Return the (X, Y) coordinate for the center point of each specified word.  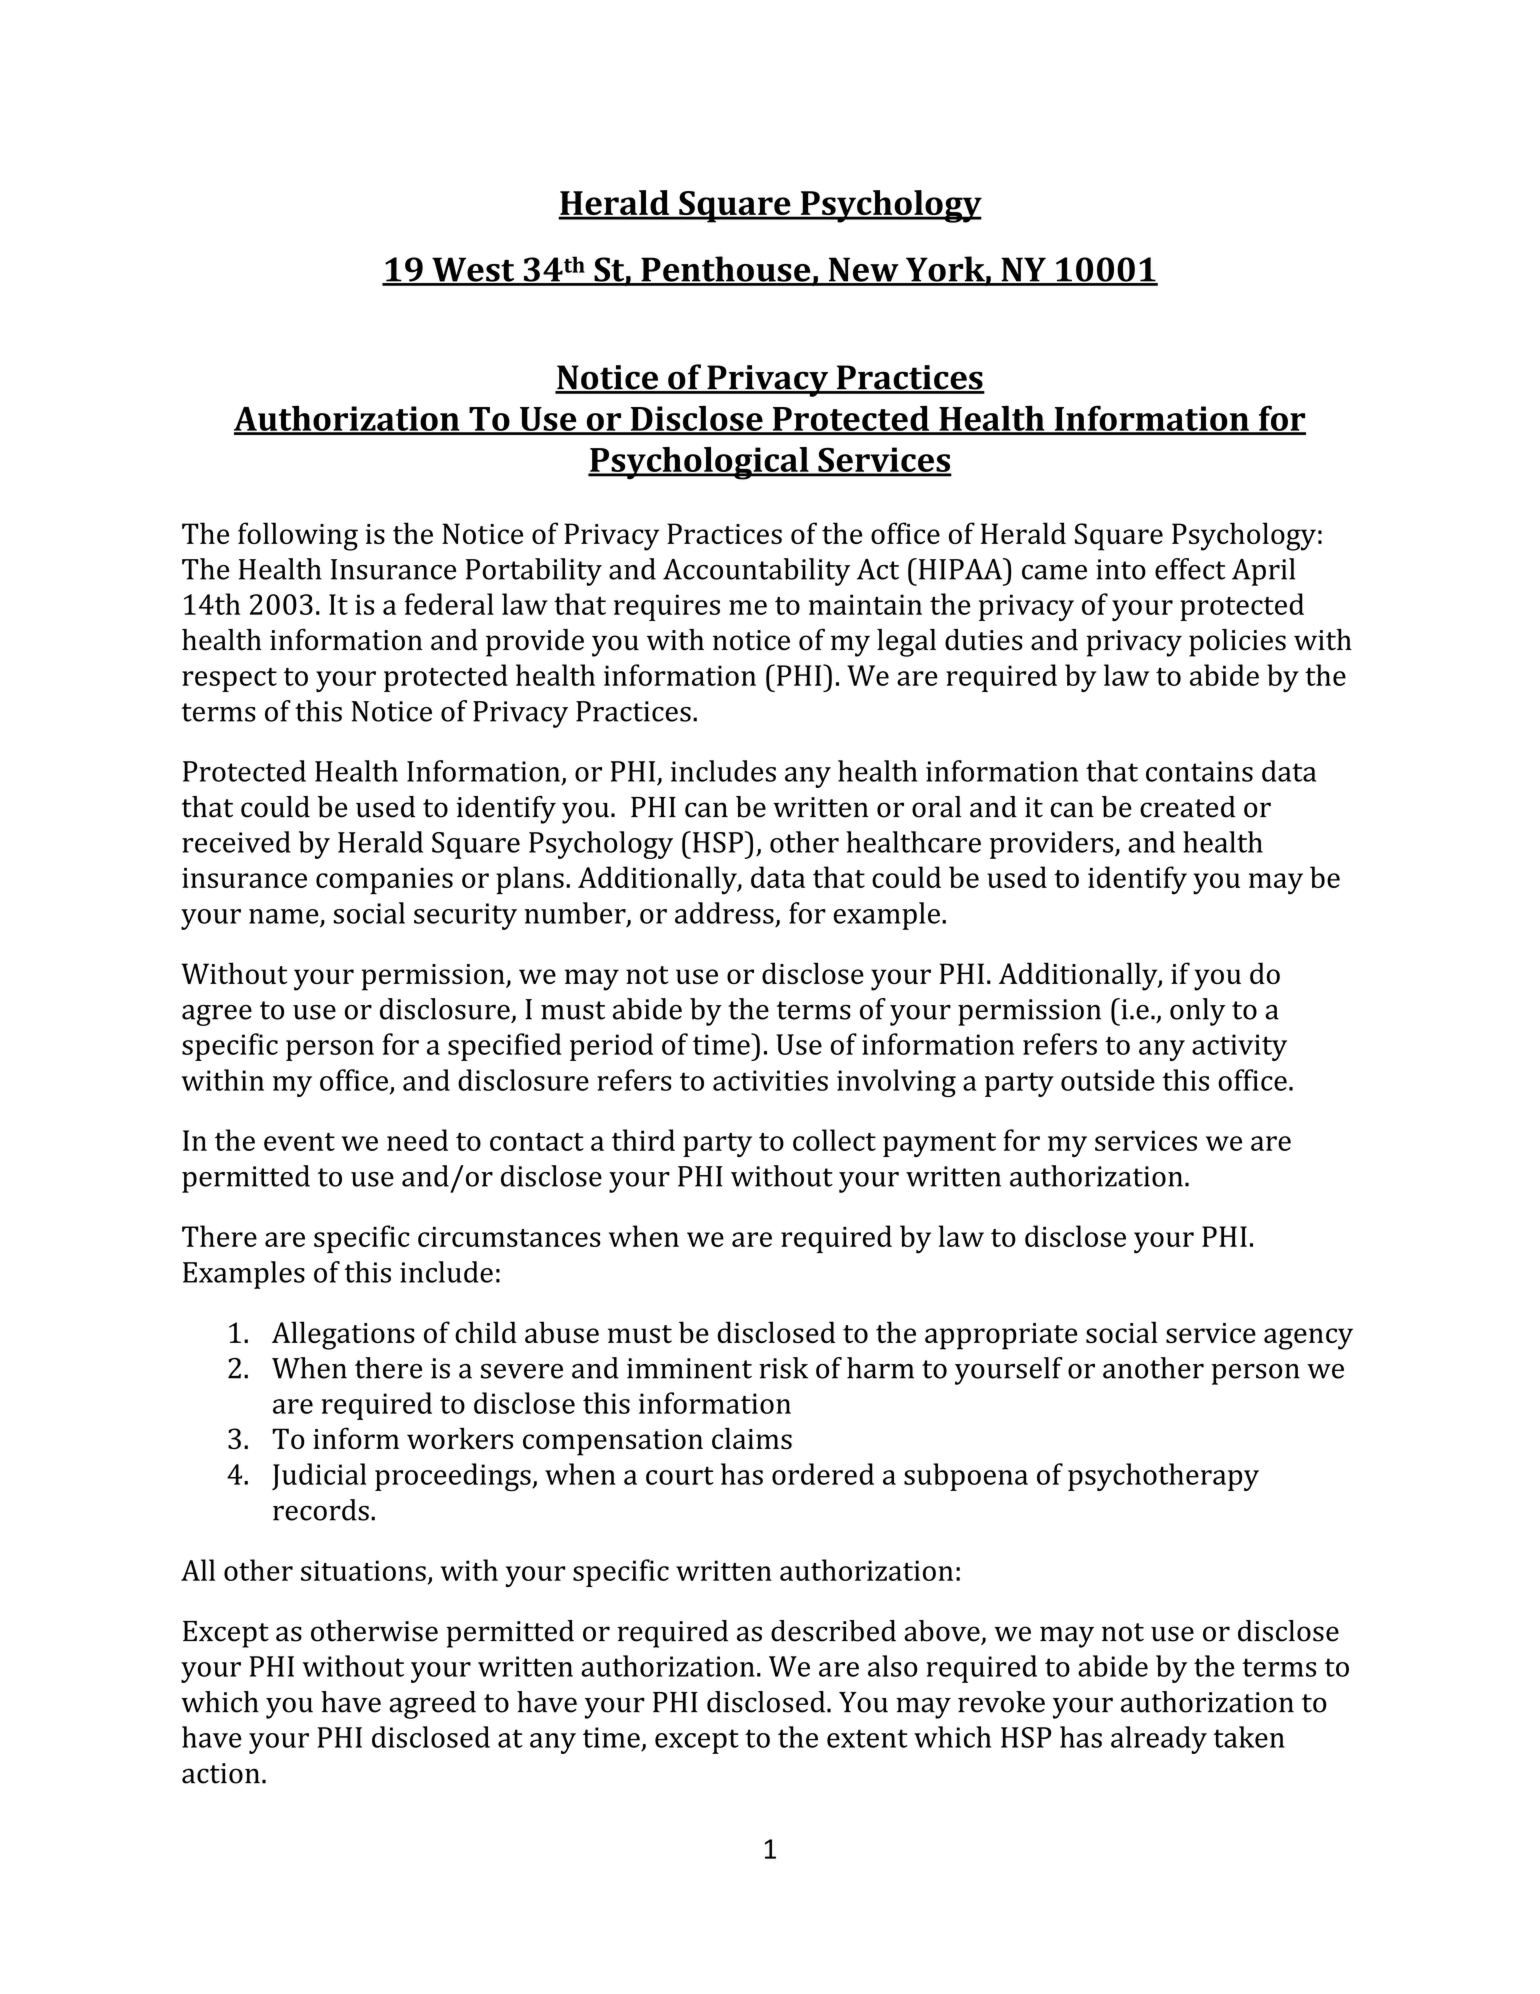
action (221, 1773)
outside (1108, 1080)
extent (867, 1738)
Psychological (699, 463)
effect (1190, 569)
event (299, 1142)
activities (770, 1080)
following (298, 536)
